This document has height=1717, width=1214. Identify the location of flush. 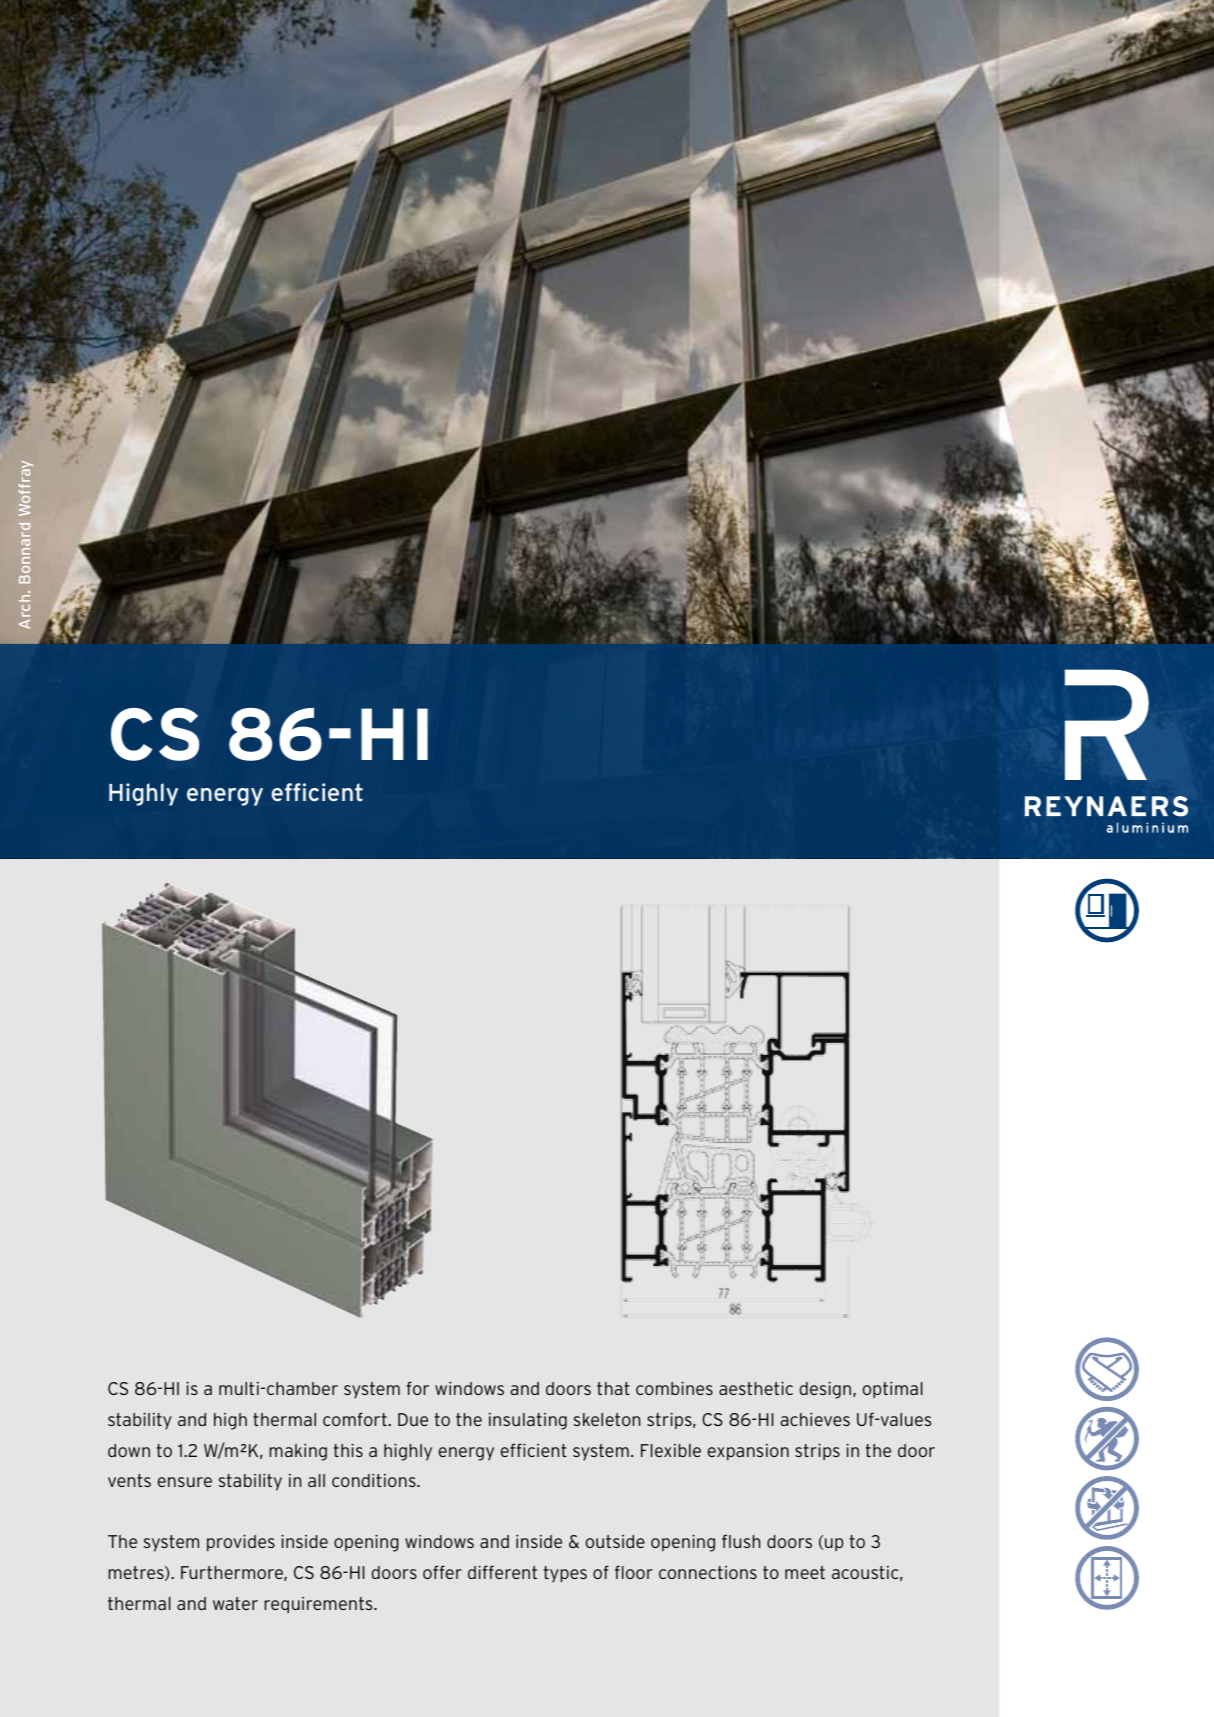
(741, 1541).
